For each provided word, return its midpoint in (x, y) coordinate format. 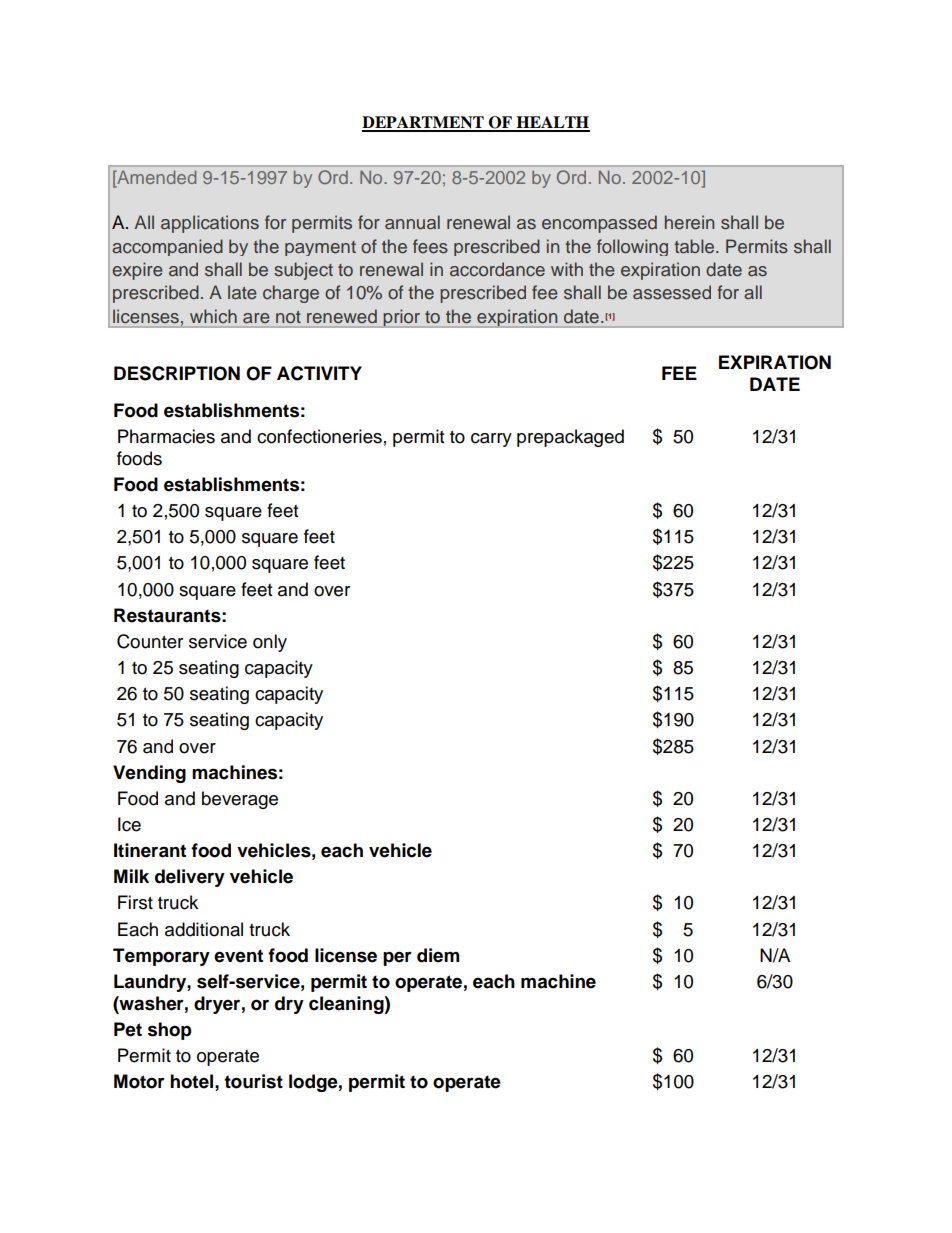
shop (170, 1031)
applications (210, 224)
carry (491, 440)
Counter (150, 641)
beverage (240, 800)
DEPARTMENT (424, 123)
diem (438, 955)
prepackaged (570, 438)
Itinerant (150, 850)
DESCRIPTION (177, 373)
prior (402, 318)
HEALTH (552, 123)
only (270, 643)
